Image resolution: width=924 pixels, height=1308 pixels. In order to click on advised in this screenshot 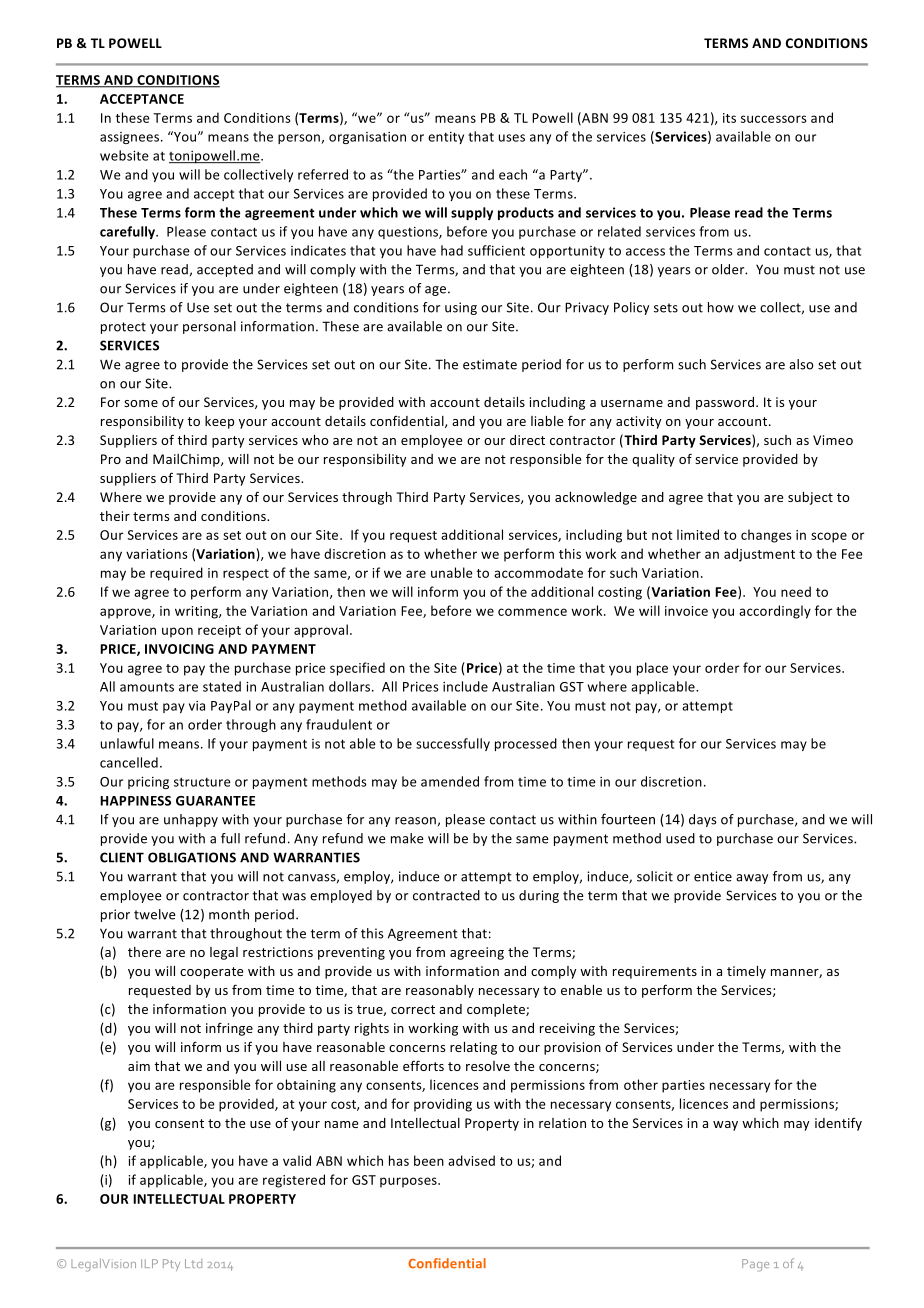, I will do `click(471, 1160)`.
